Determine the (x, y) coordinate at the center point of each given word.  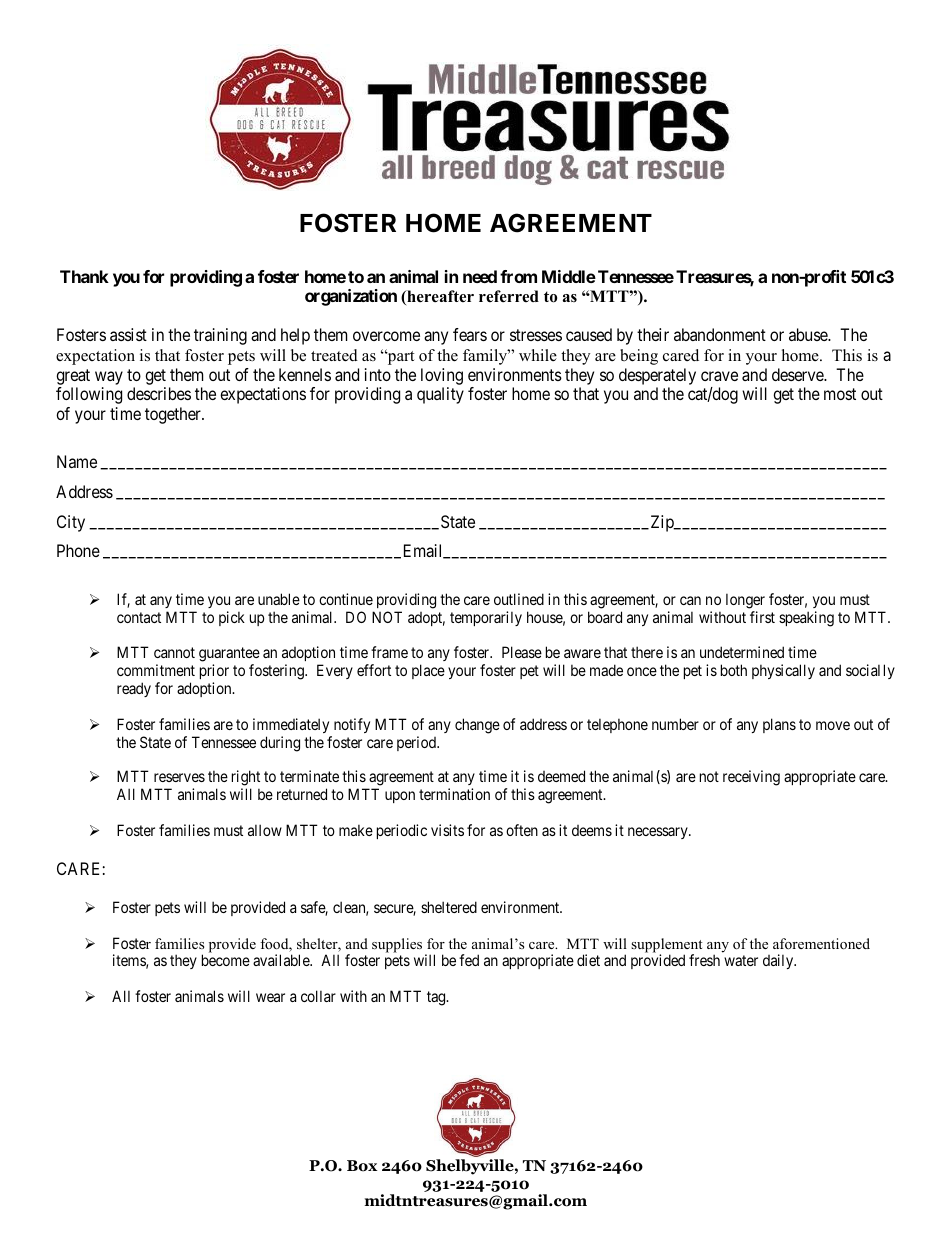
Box (362, 1166)
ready (134, 689)
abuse (809, 334)
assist (128, 334)
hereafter (439, 297)
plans (779, 725)
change (477, 726)
